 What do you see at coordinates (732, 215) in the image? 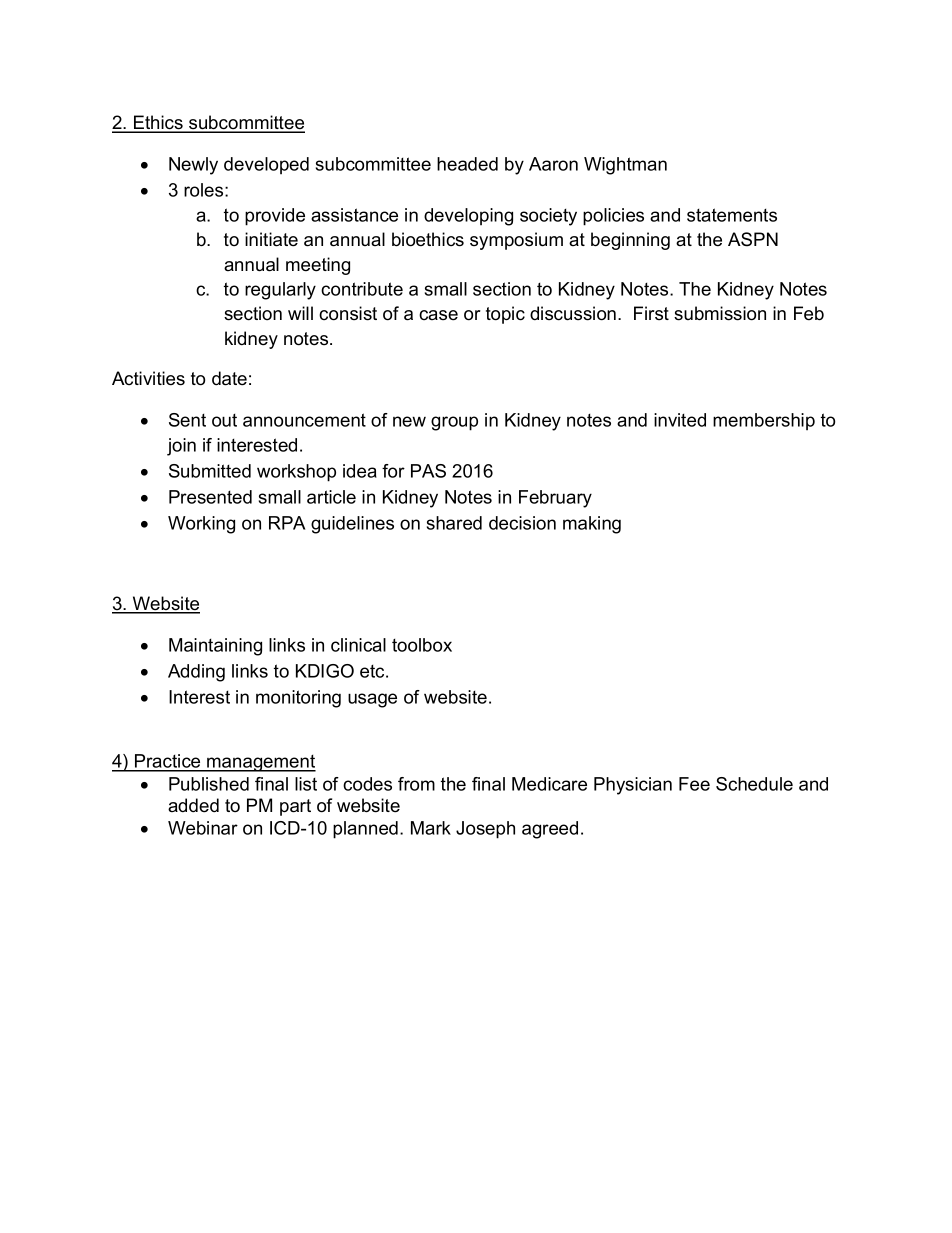
I see `statements` at bounding box center [732, 215].
